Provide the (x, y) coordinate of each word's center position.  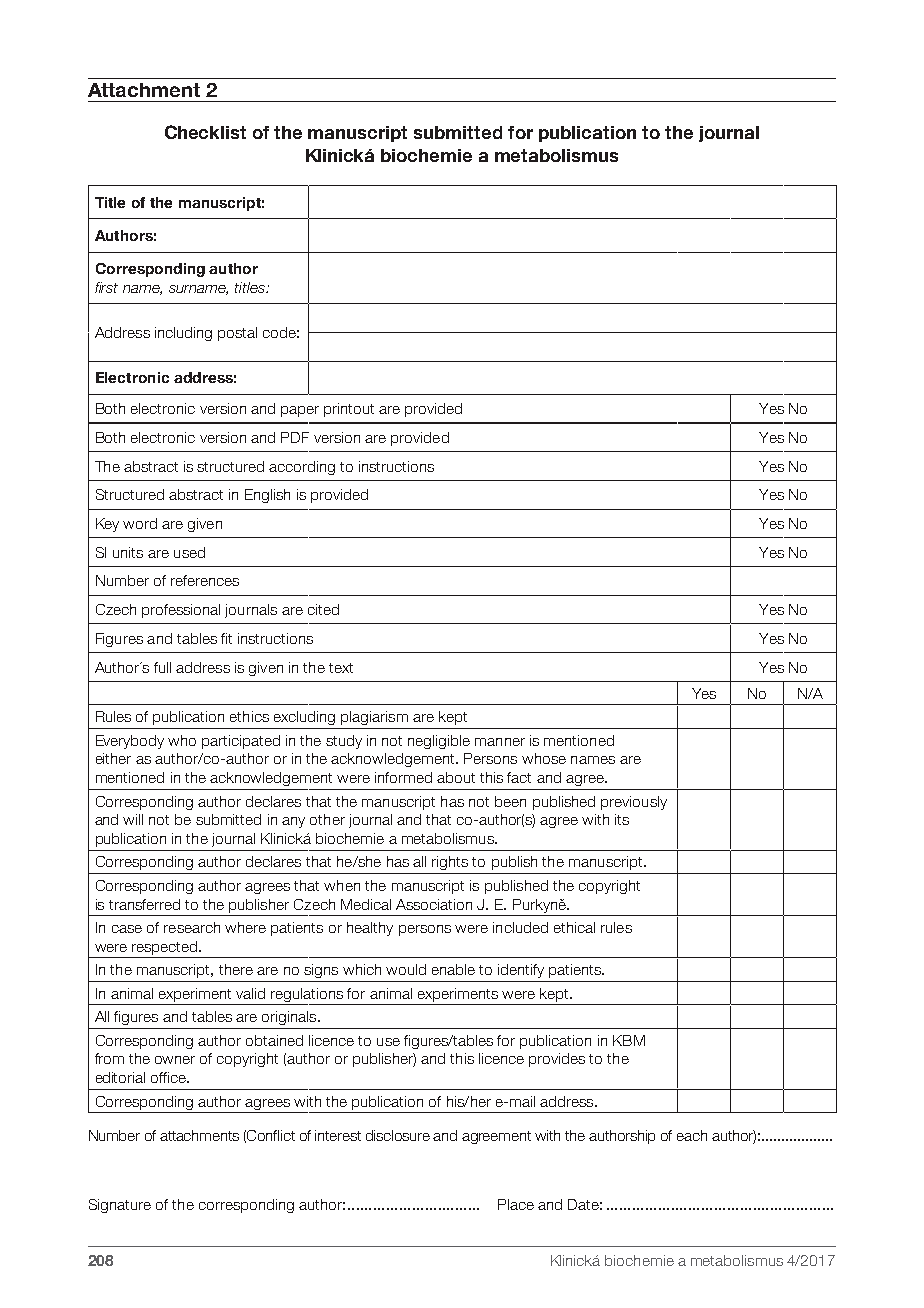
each (692, 1135)
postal (237, 334)
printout (349, 410)
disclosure (398, 1135)
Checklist (205, 132)
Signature (120, 1206)
